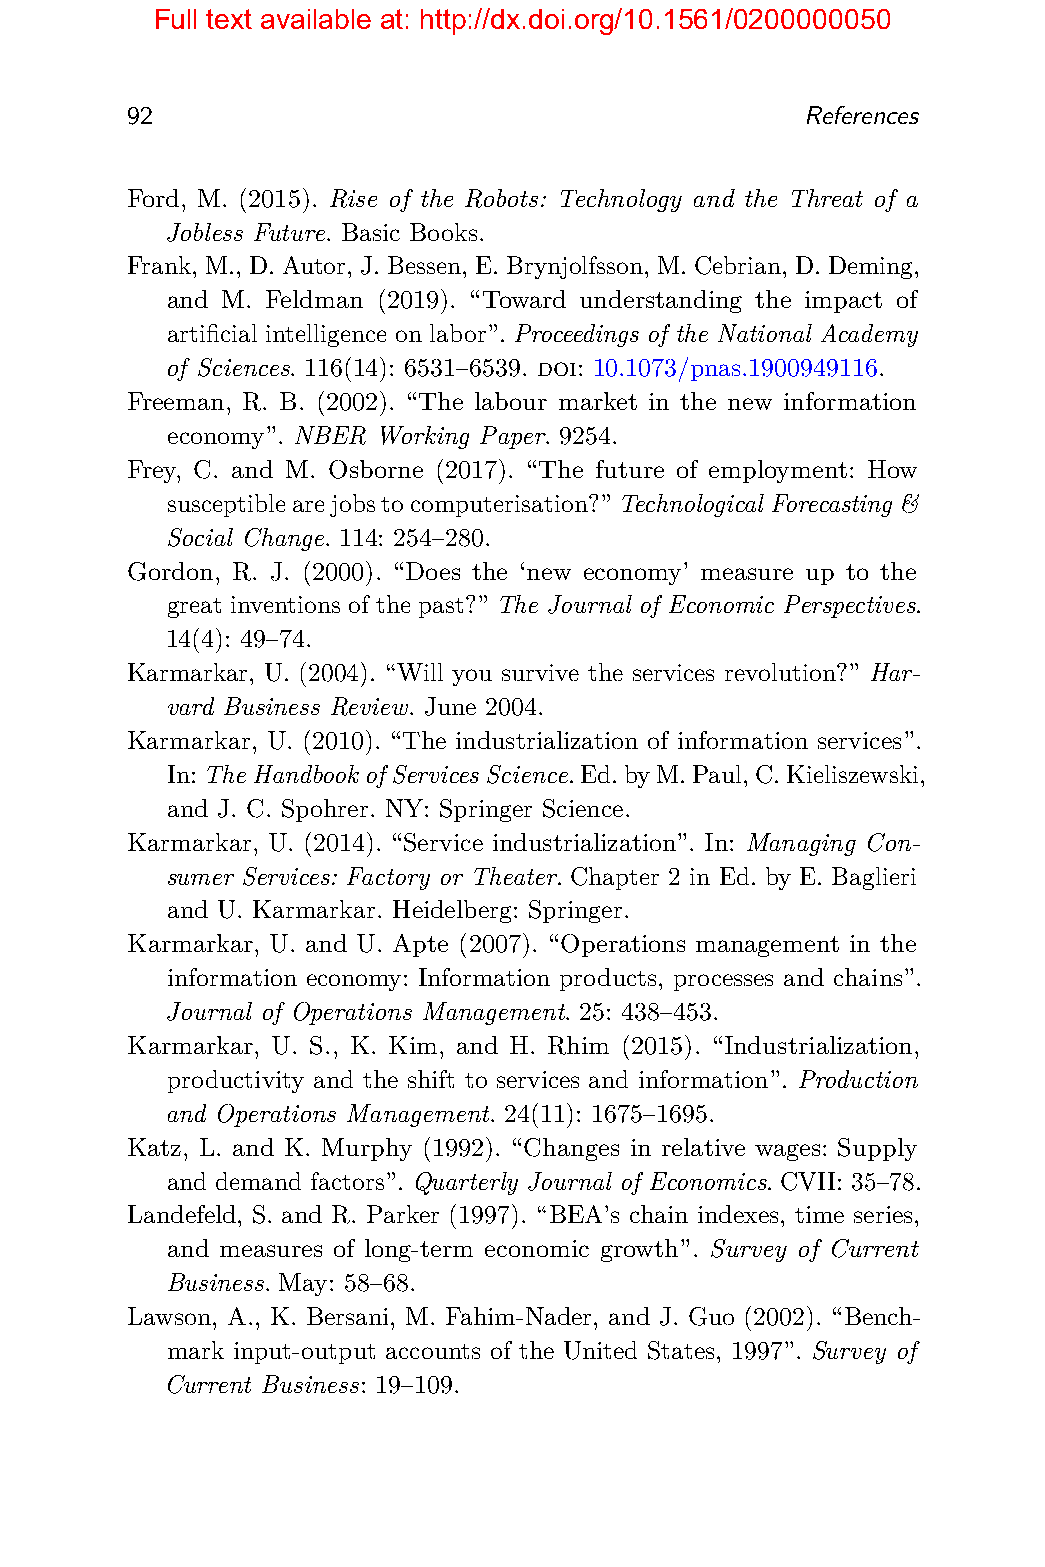 This screenshot has height=1567, width=1045. Describe the element at coordinates (711, 1316) in the screenshot. I see `Guo` at that location.
